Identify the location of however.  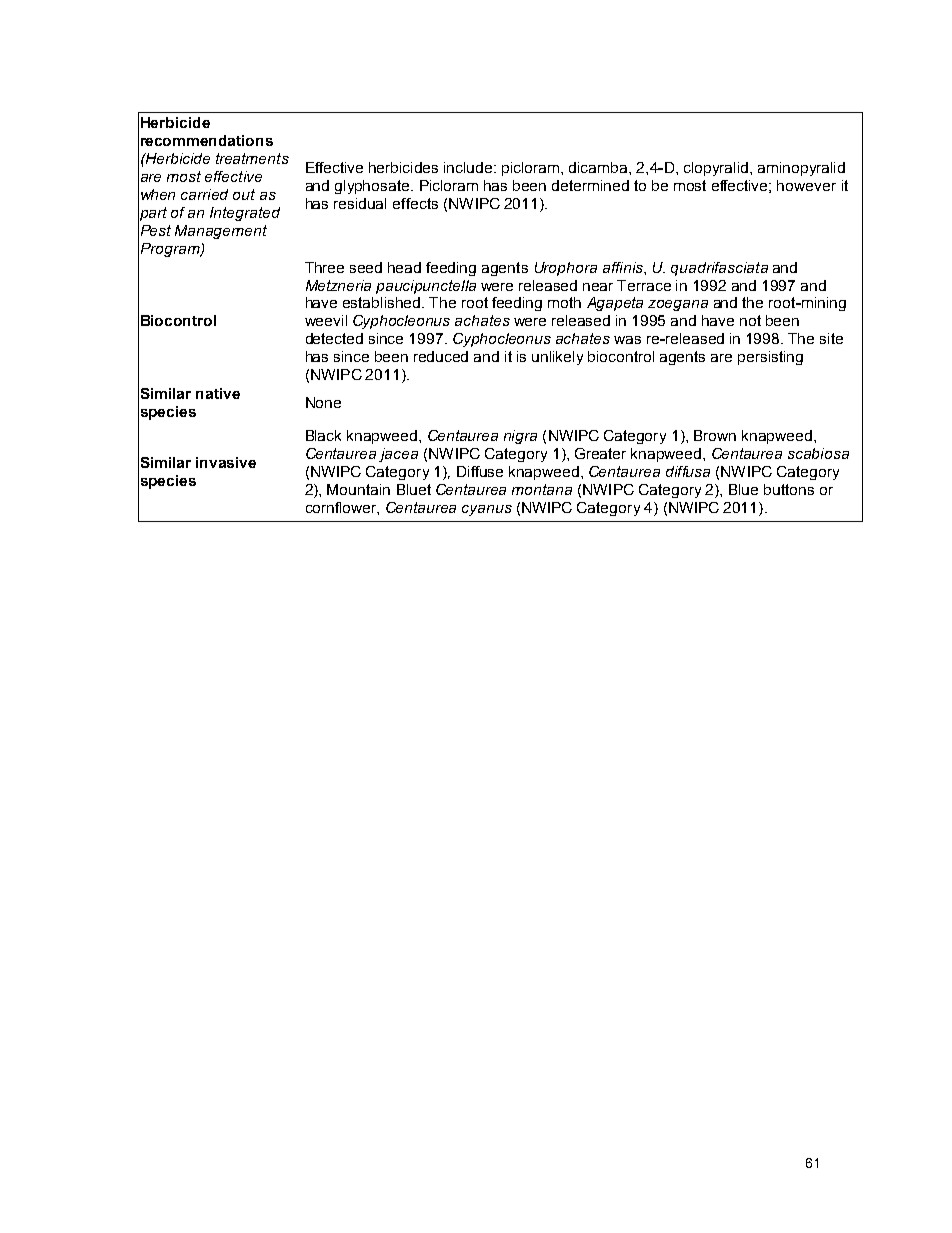
(806, 185).
